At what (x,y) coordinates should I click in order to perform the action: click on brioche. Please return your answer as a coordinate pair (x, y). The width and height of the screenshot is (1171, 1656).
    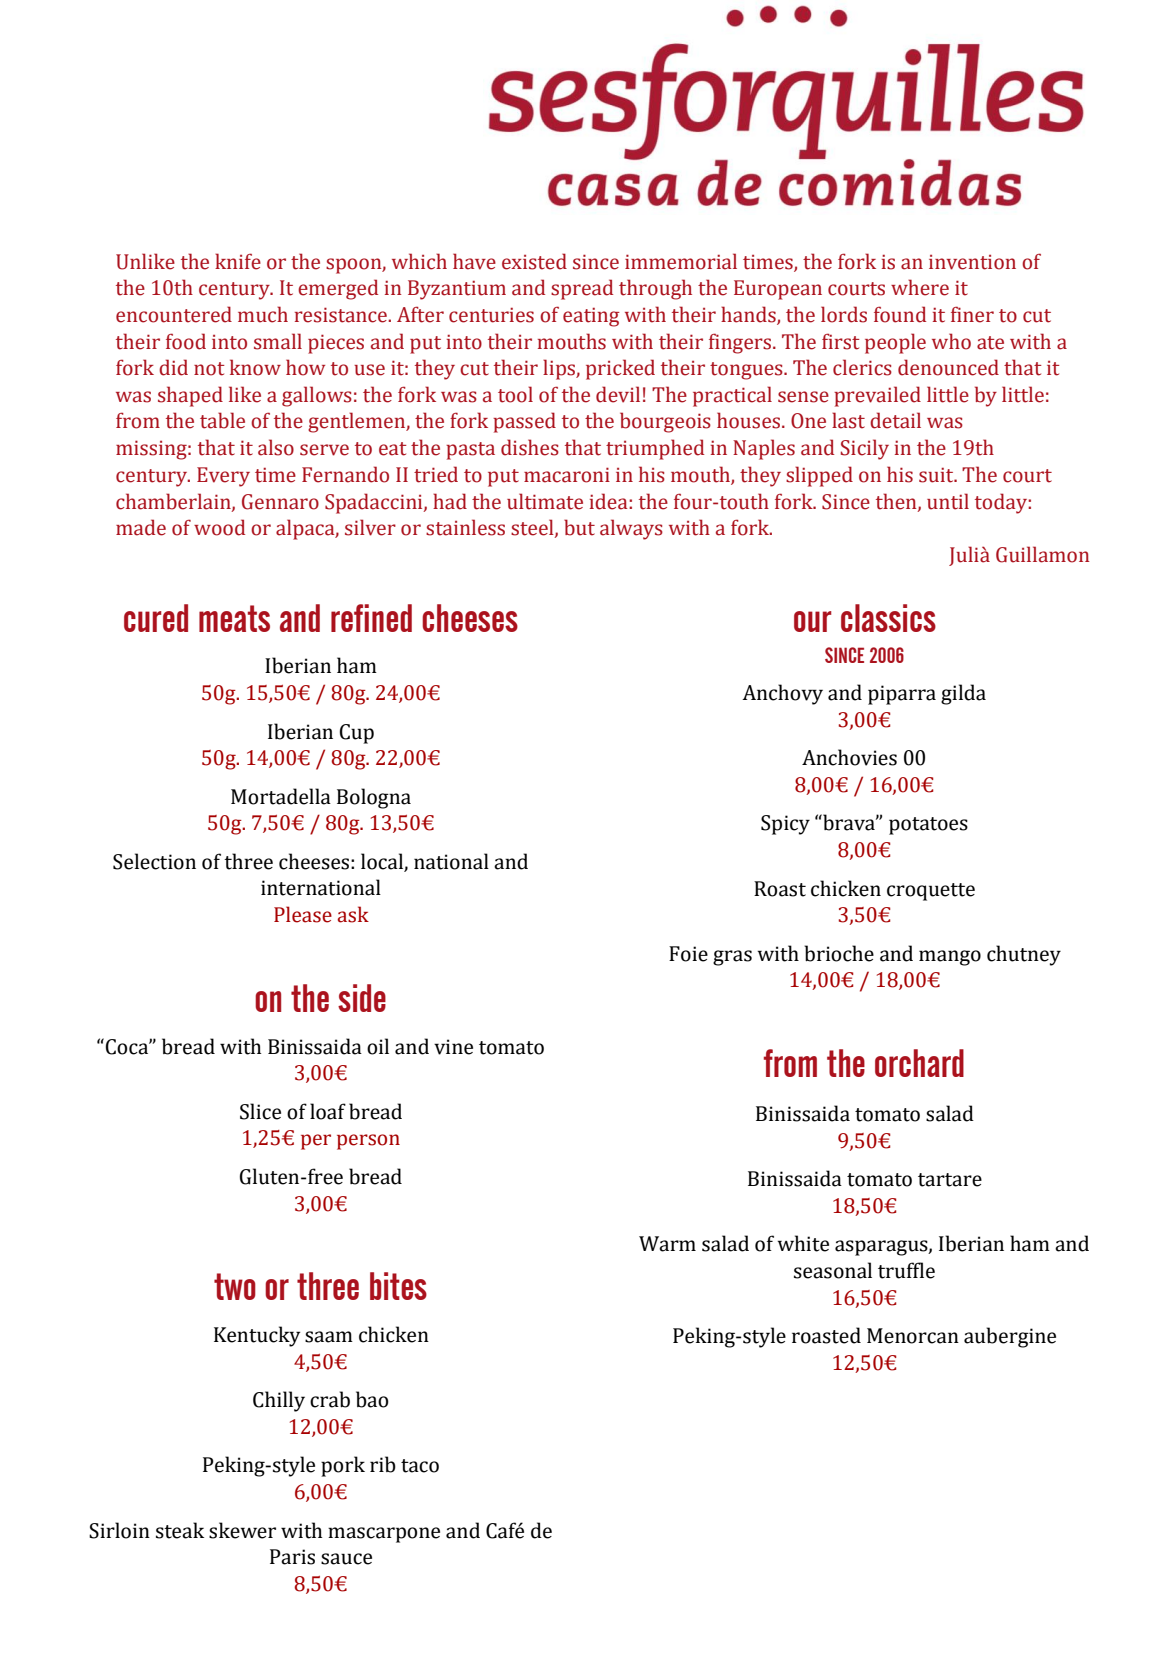
    Looking at the image, I should click on (839, 953).
